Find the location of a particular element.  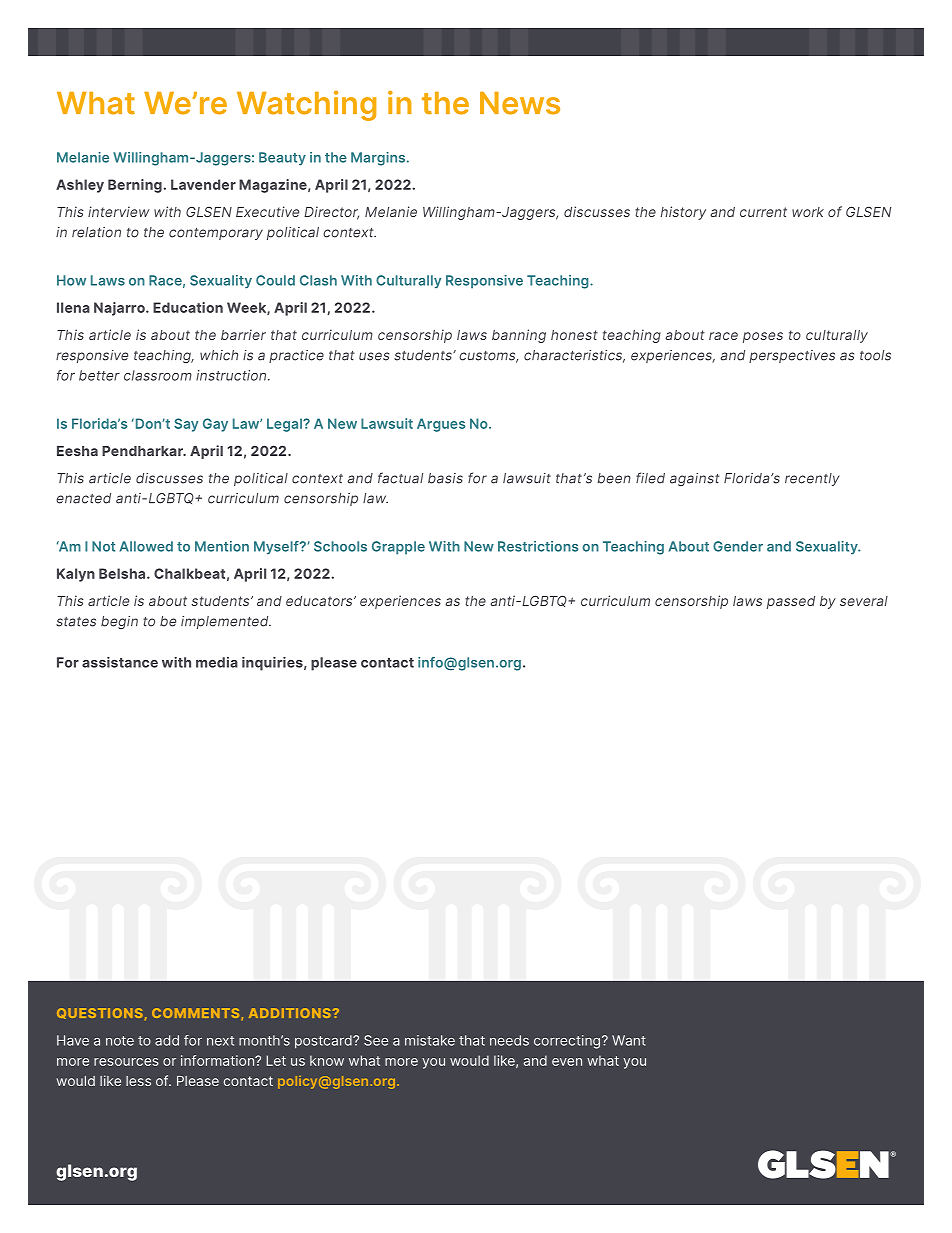

mistake is located at coordinates (430, 1040).
